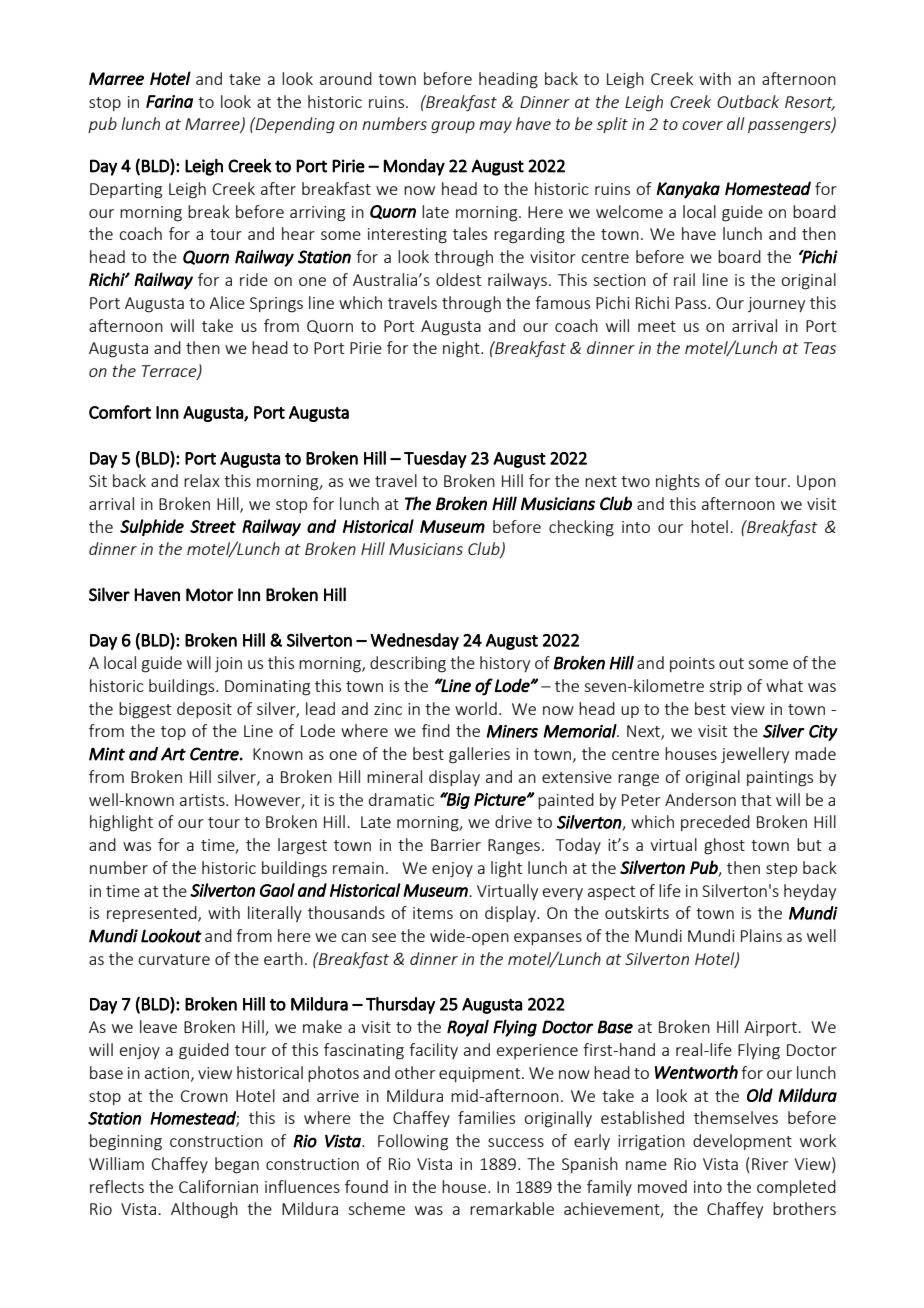 The image size is (924, 1308). I want to click on cover, so click(702, 125).
